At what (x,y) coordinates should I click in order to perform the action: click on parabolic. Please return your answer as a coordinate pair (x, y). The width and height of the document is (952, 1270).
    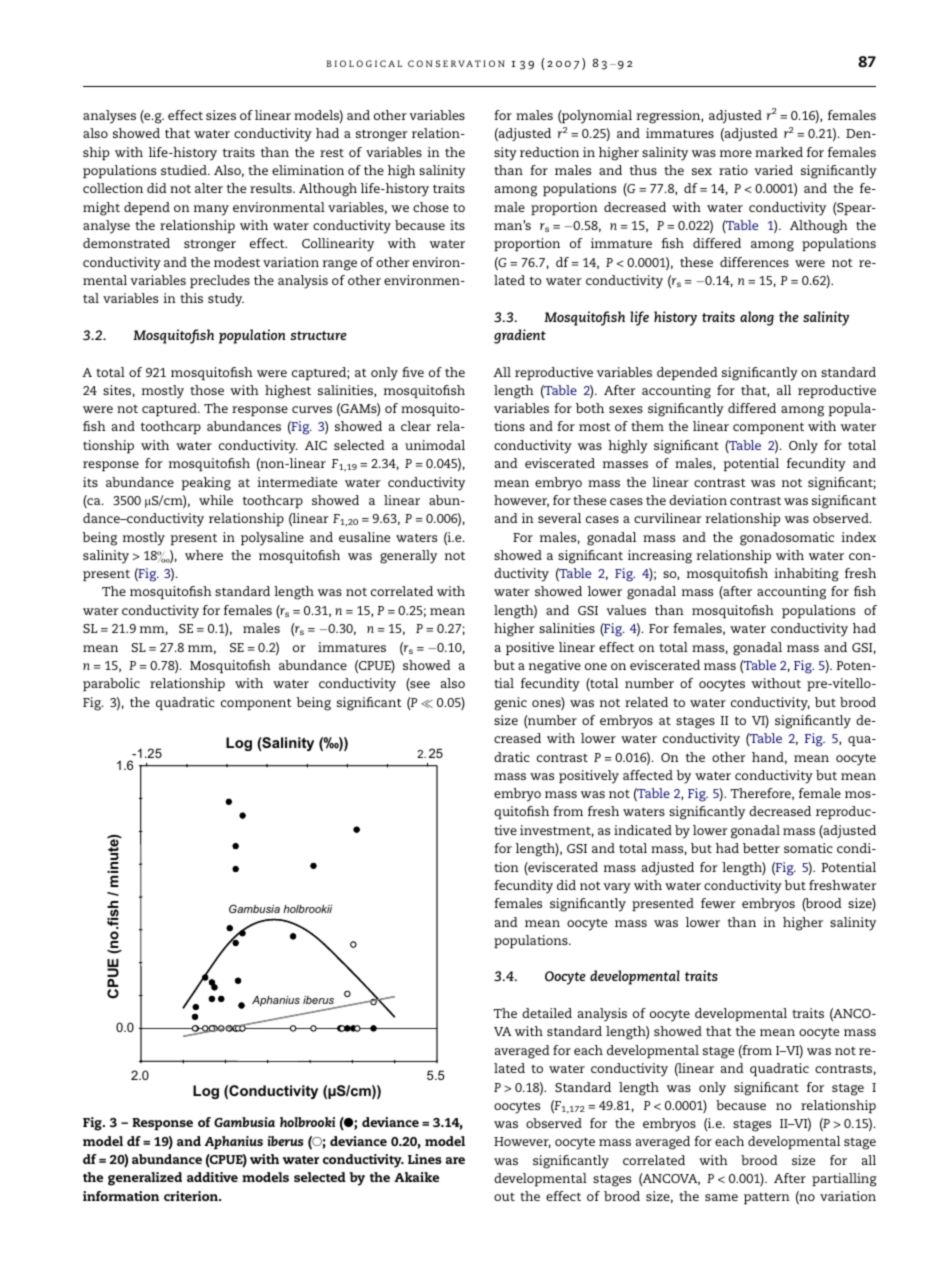
    Looking at the image, I should click on (111, 684).
